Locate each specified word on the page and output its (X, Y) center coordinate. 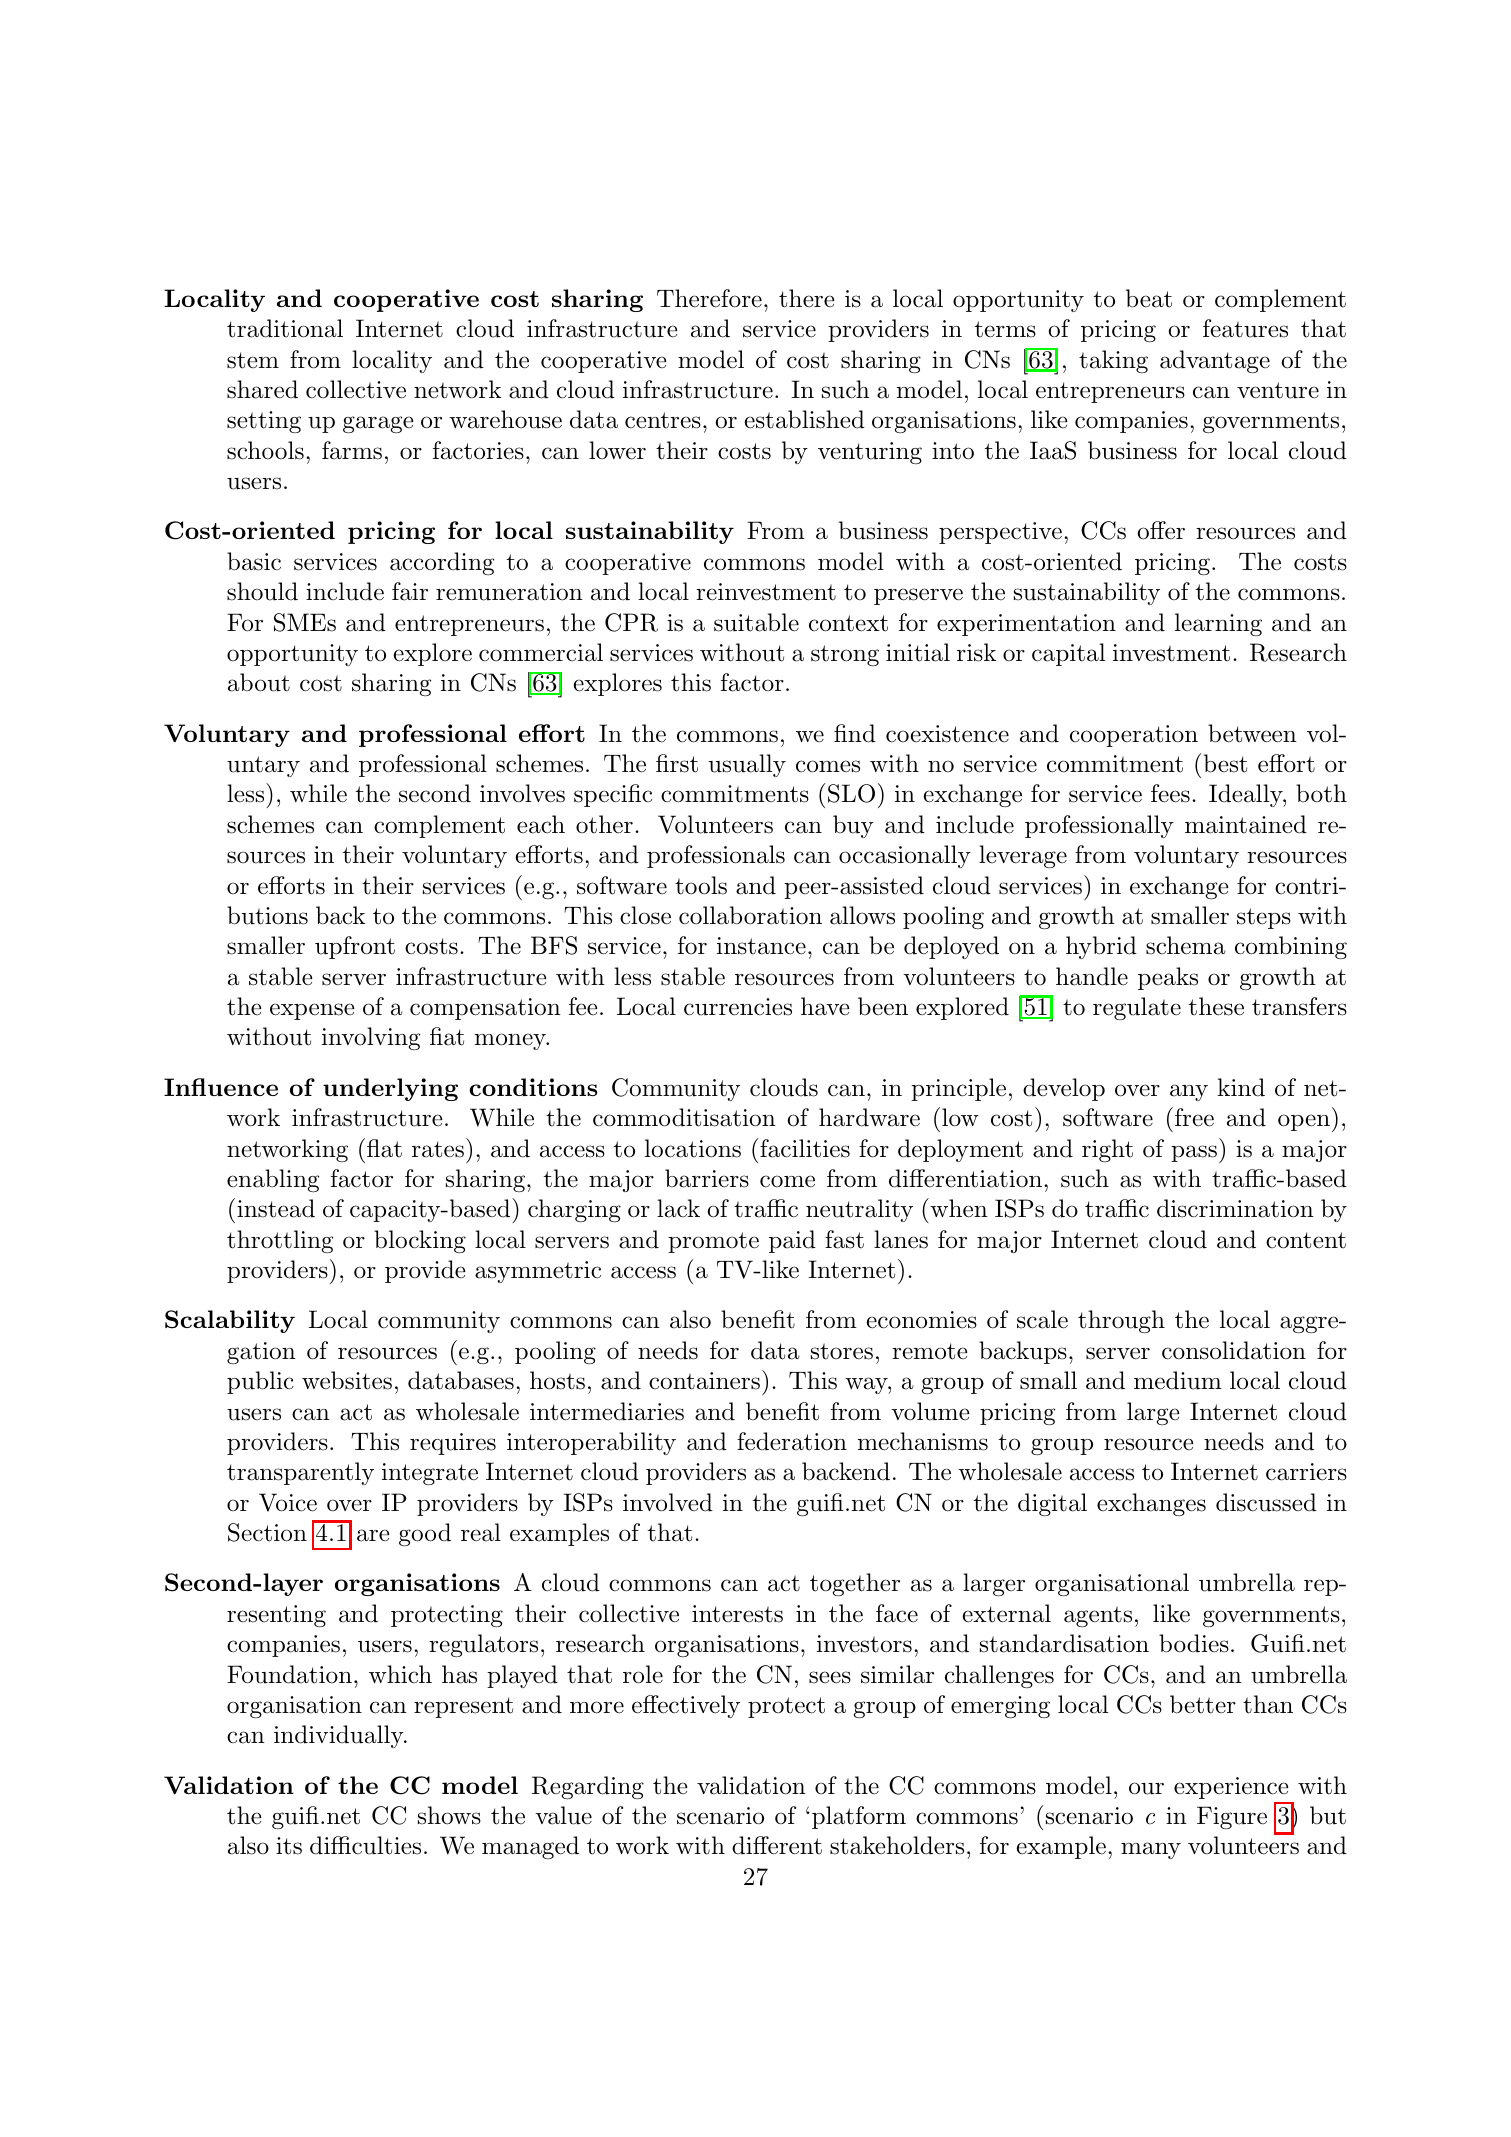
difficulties (365, 1845)
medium (1178, 1380)
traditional (285, 328)
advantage (1215, 362)
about (259, 682)
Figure (1232, 1817)
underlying (390, 1089)
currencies (738, 1007)
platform (857, 1817)
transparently (300, 1473)
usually (747, 765)
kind (1241, 1087)
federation (792, 1441)
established (804, 419)
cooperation (1134, 736)
